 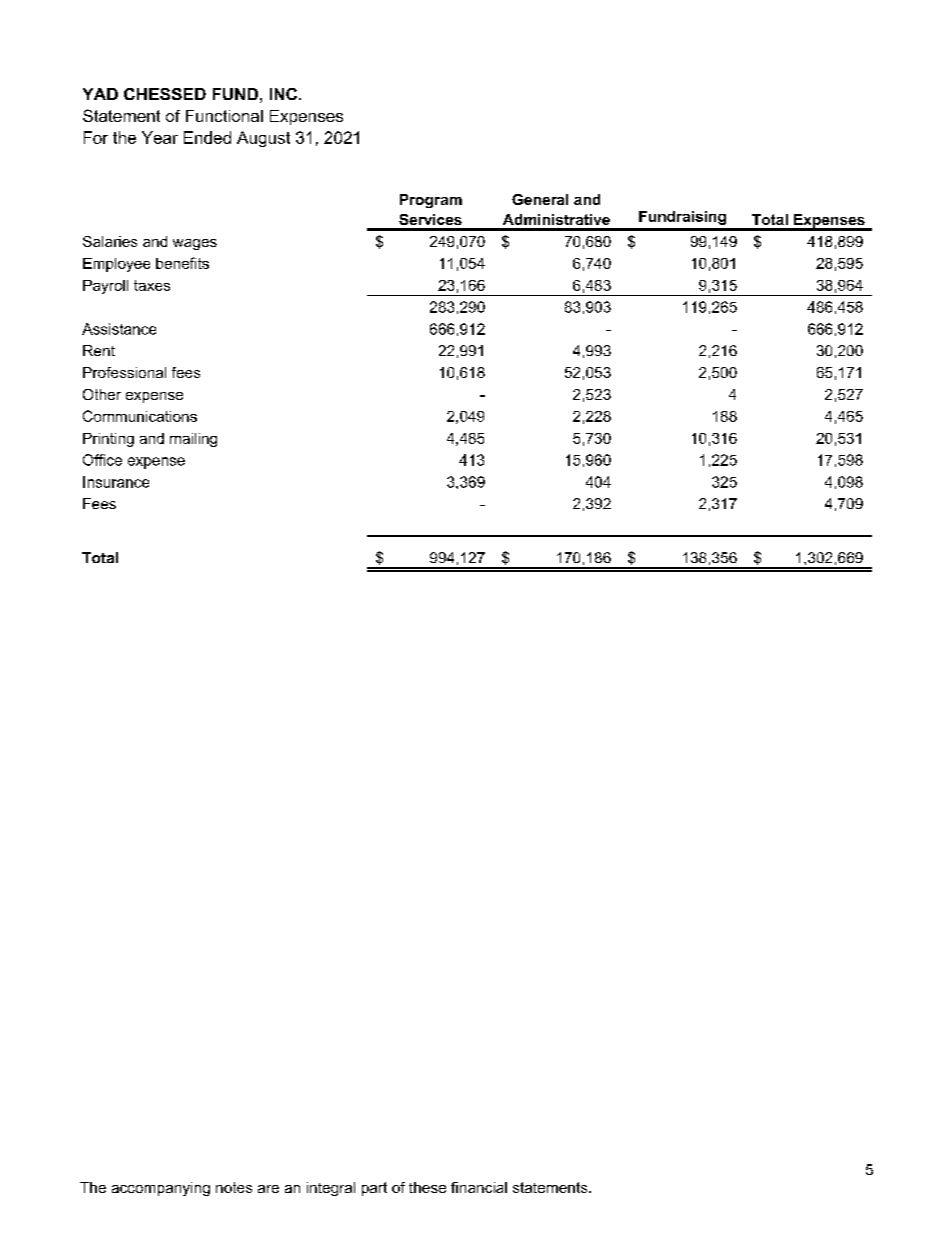 I want to click on INC, so click(x=285, y=94).
